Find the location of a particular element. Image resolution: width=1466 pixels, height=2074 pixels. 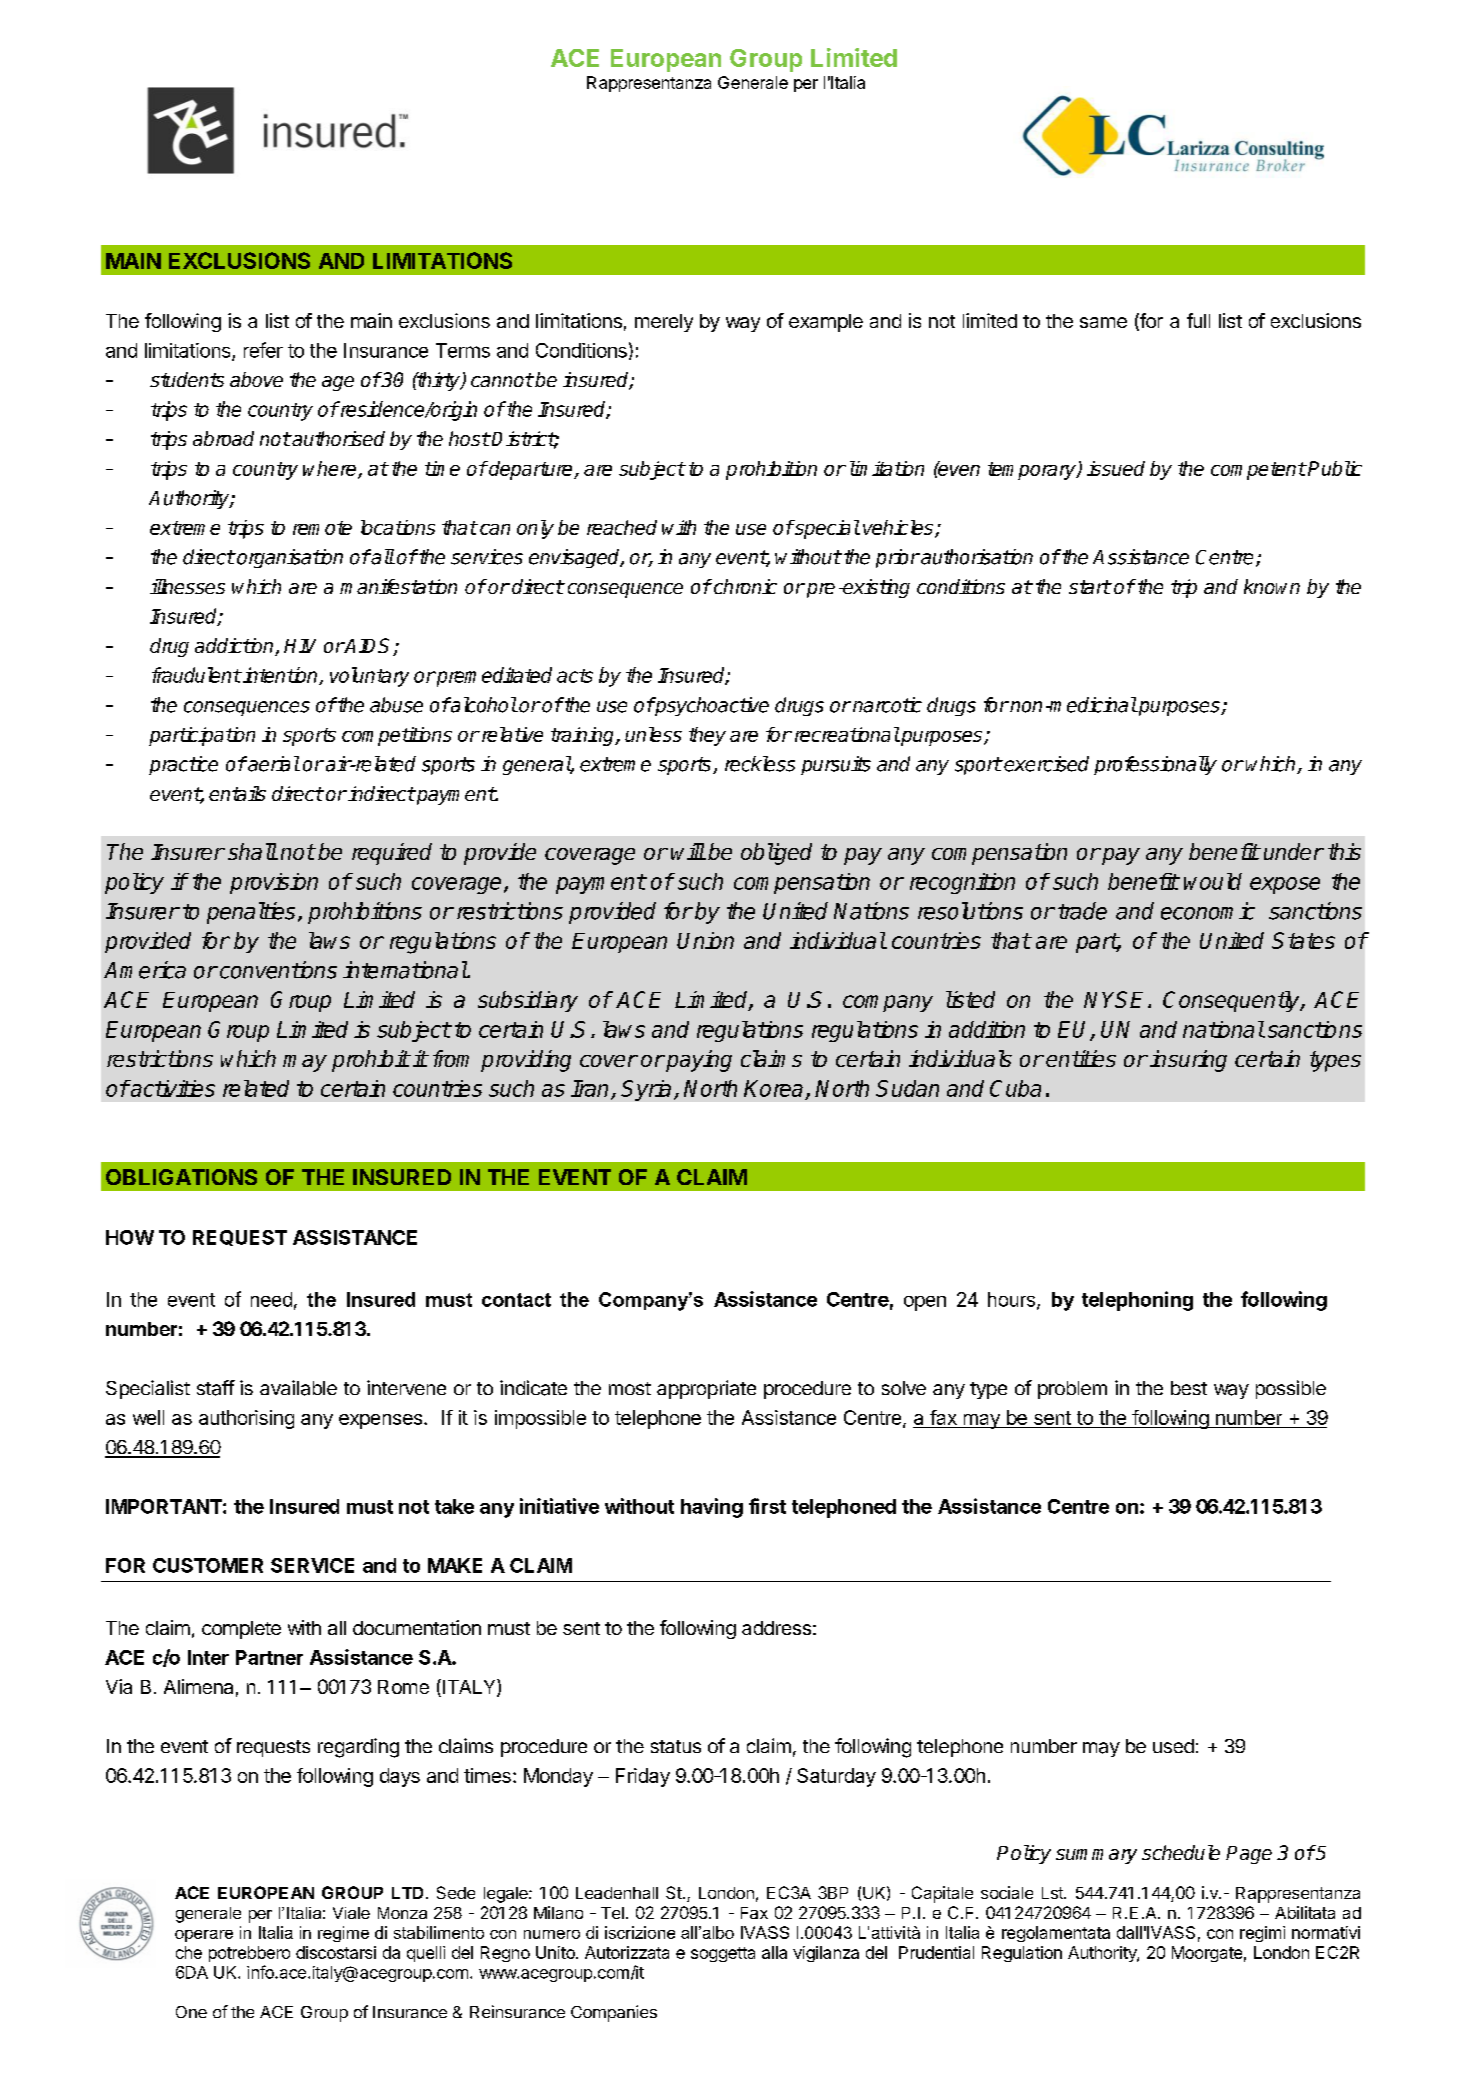

regime is located at coordinates (343, 1934).
